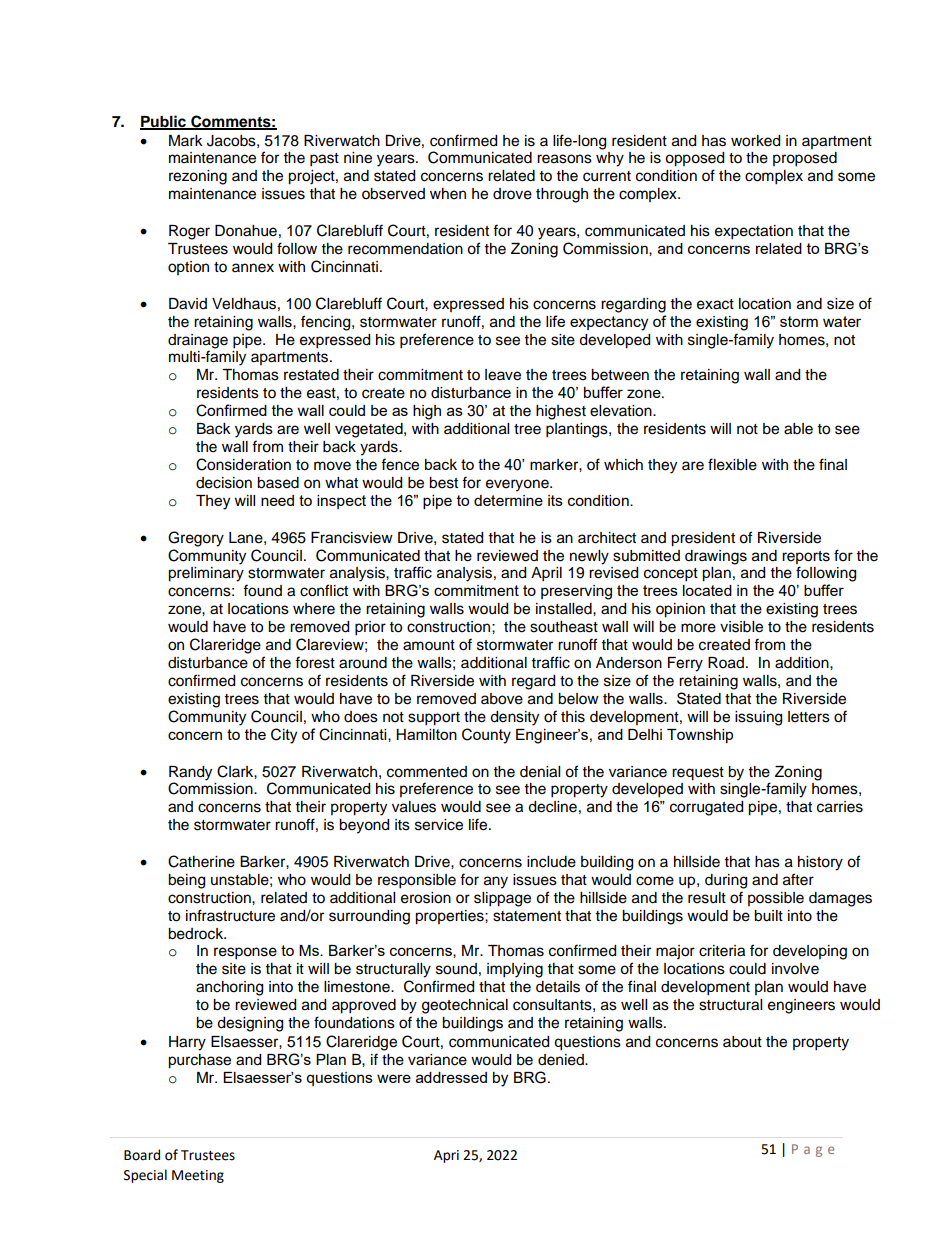 The image size is (952, 1233). What do you see at coordinates (451, 1077) in the screenshot?
I see `addressed` at bounding box center [451, 1077].
